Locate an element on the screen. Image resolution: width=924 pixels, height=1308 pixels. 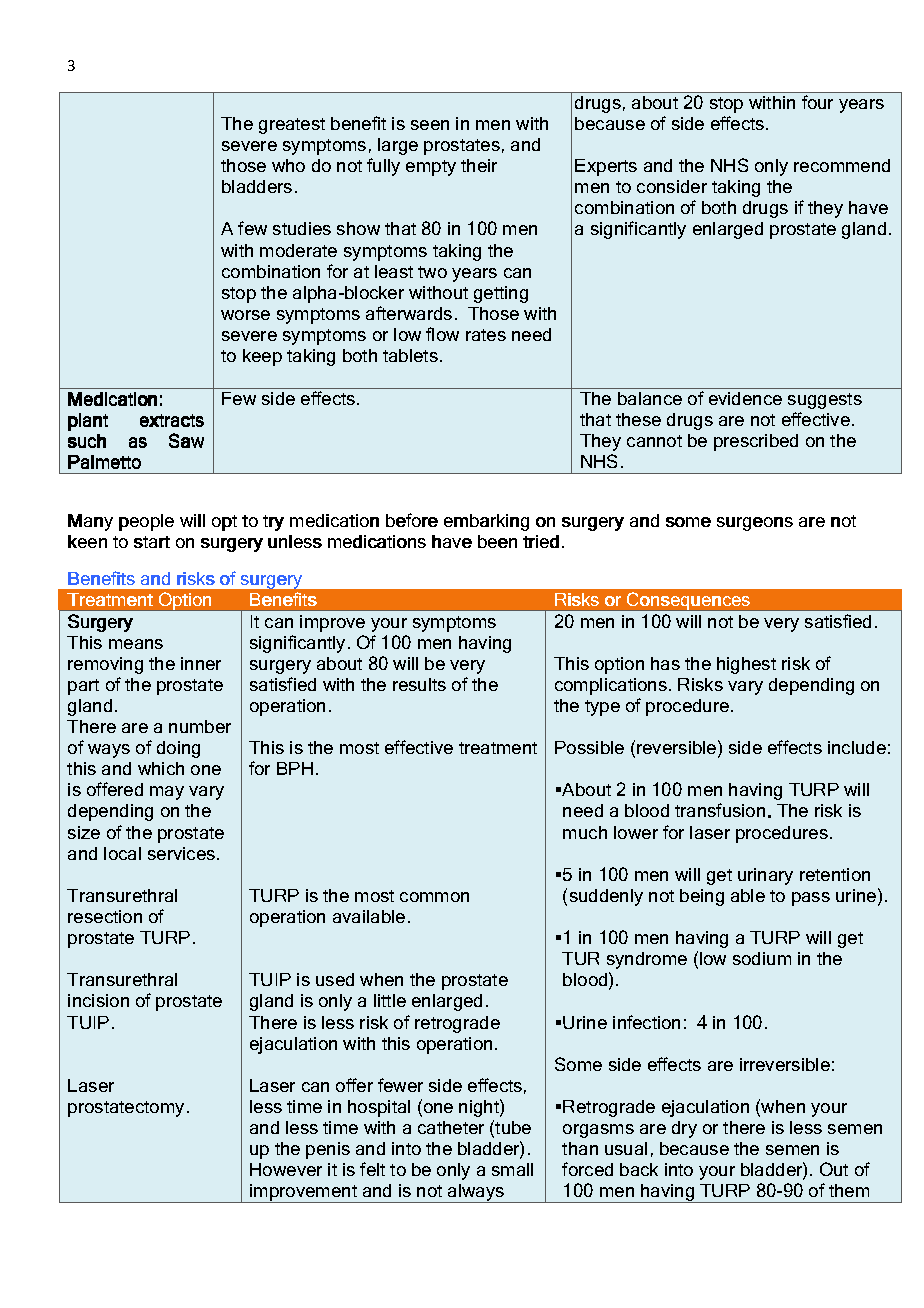
results is located at coordinates (419, 684).
